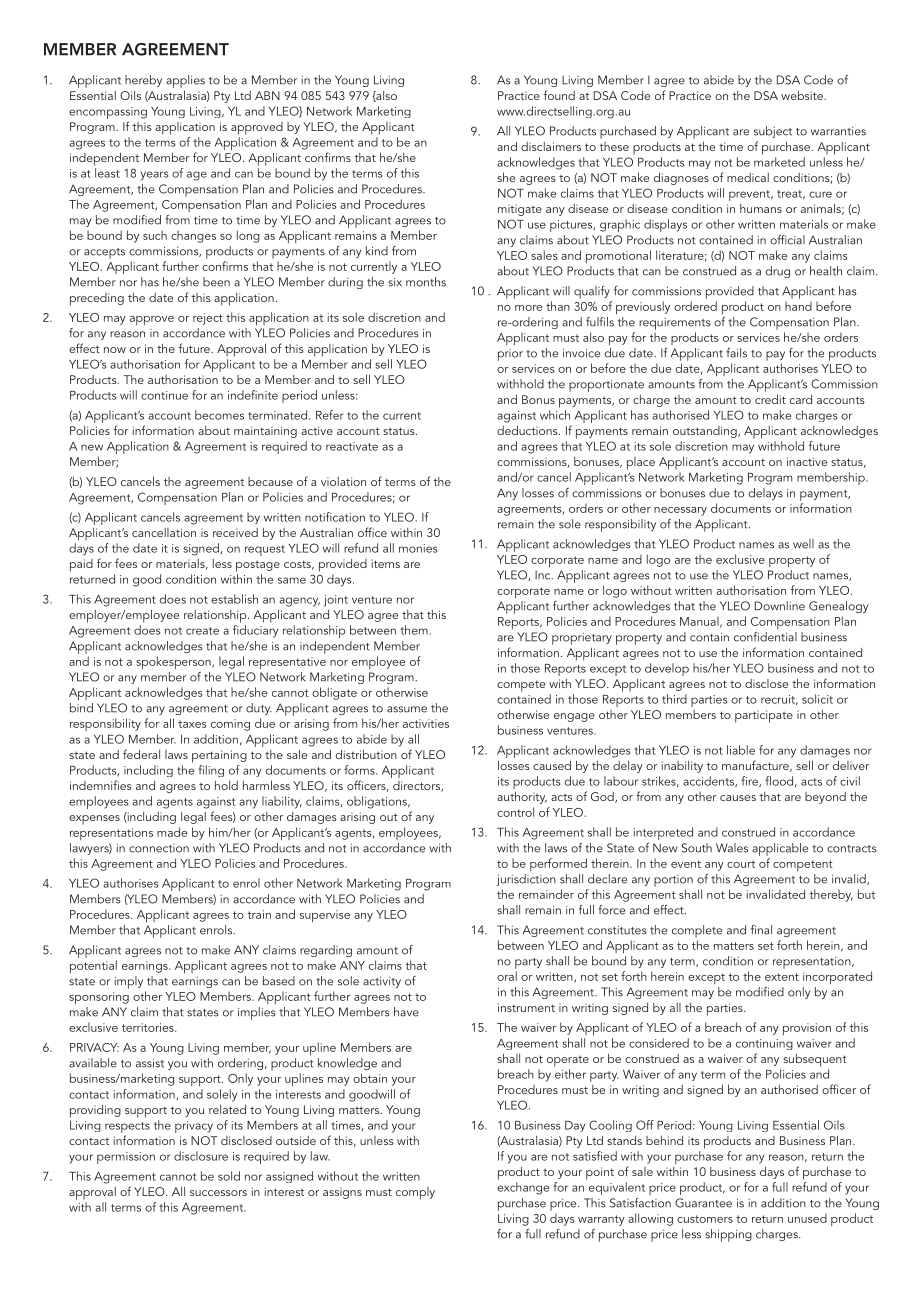 This screenshot has width=924, height=1308. Describe the element at coordinates (528, 430) in the screenshot. I see `deductions` at that location.
